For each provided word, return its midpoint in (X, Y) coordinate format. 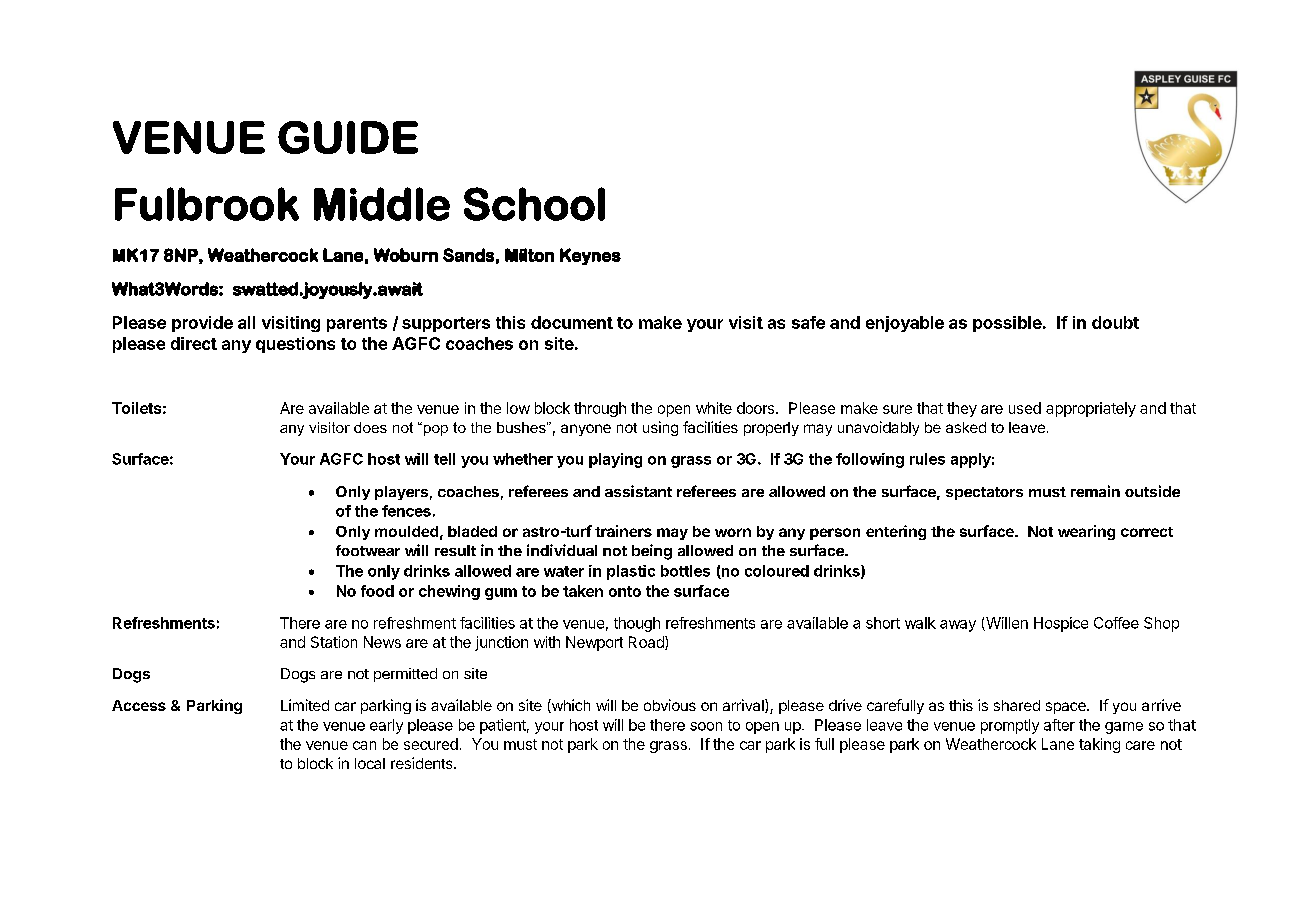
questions (295, 345)
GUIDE (348, 137)
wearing (1086, 532)
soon (706, 726)
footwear (368, 550)
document (572, 322)
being (652, 552)
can (364, 745)
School (534, 204)
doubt (1115, 322)
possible (1007, 324)
